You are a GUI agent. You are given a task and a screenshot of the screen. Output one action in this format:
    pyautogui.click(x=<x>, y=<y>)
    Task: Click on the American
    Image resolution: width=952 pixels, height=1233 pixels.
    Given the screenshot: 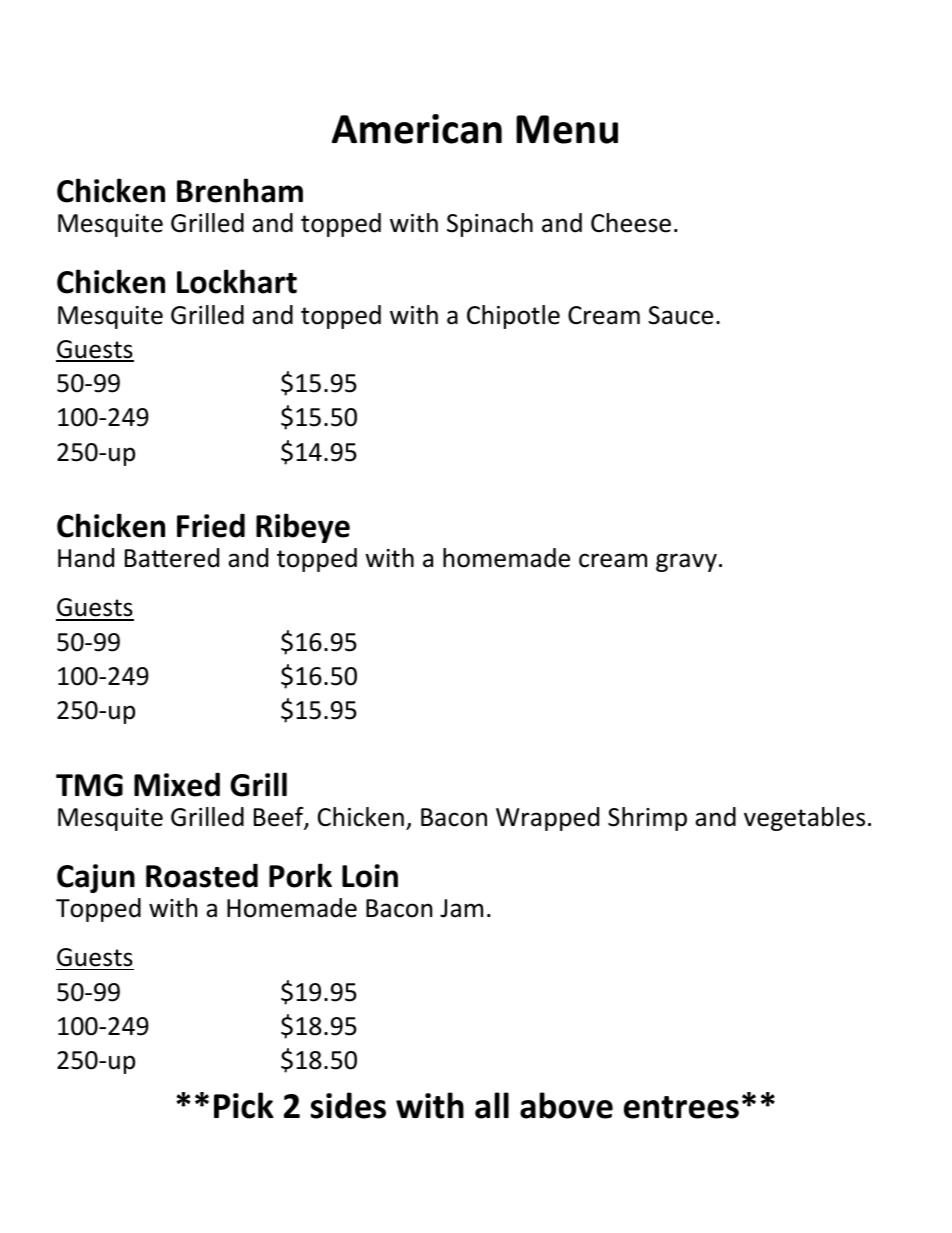 What is the action you would take?
    pyautogui.click(x=417, y=129)
